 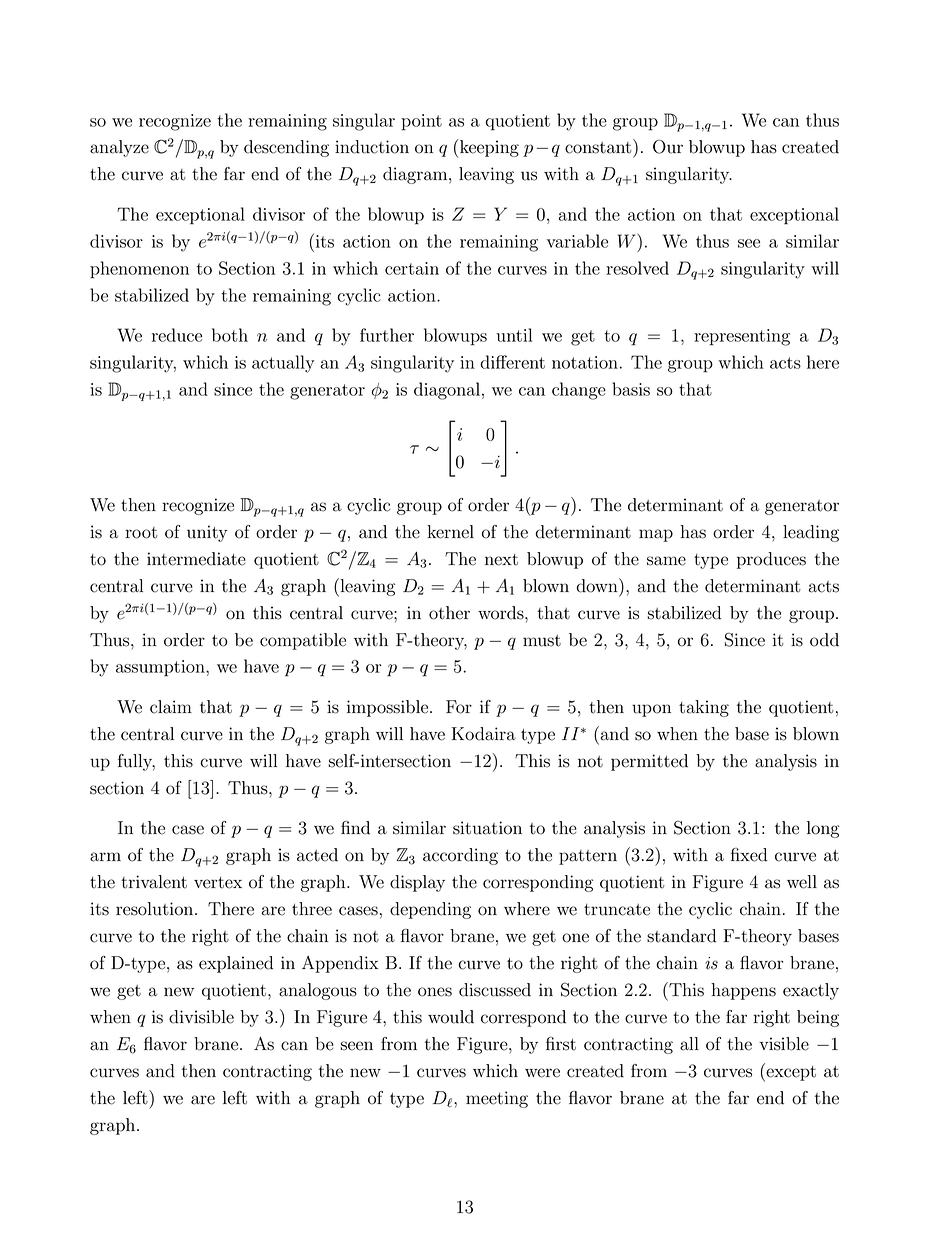 I want to click on keeping, so click(x=489, y=148).
